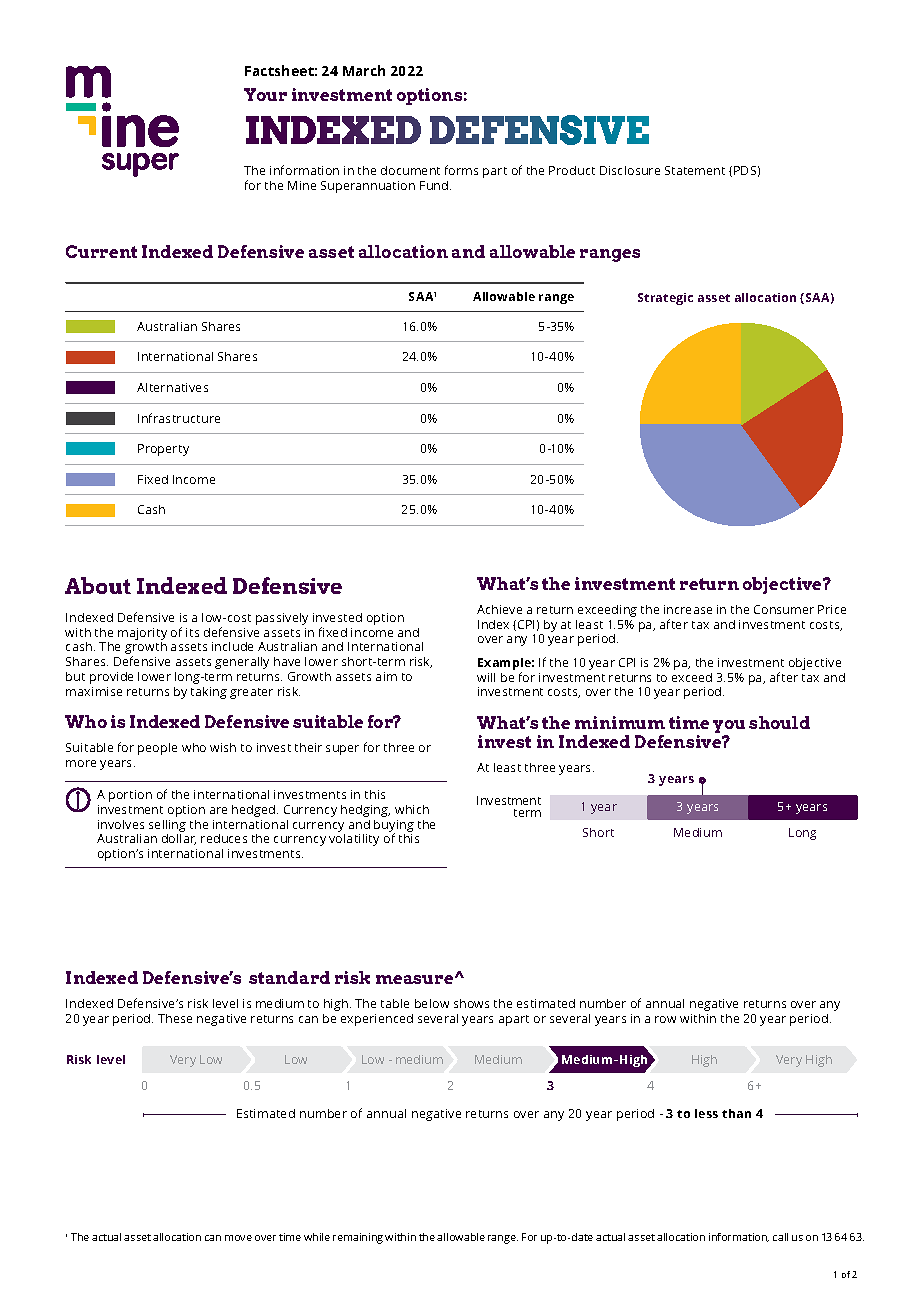 Image resolution: width=924 pixels, height=1308 pixels. I want to click on Alternatives, so click(172, 387).
